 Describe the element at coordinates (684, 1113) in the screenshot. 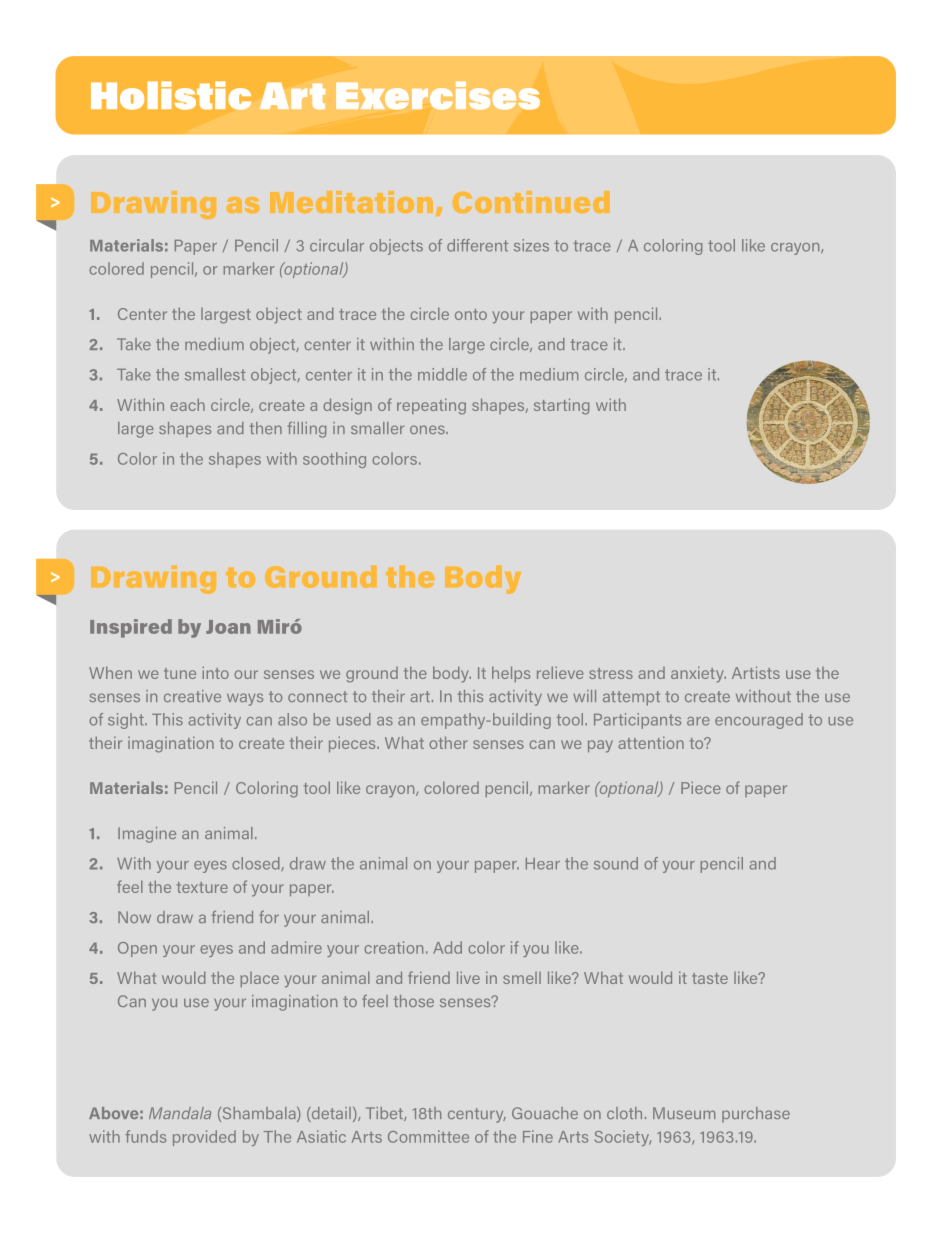

I see `Museum` at that location.
